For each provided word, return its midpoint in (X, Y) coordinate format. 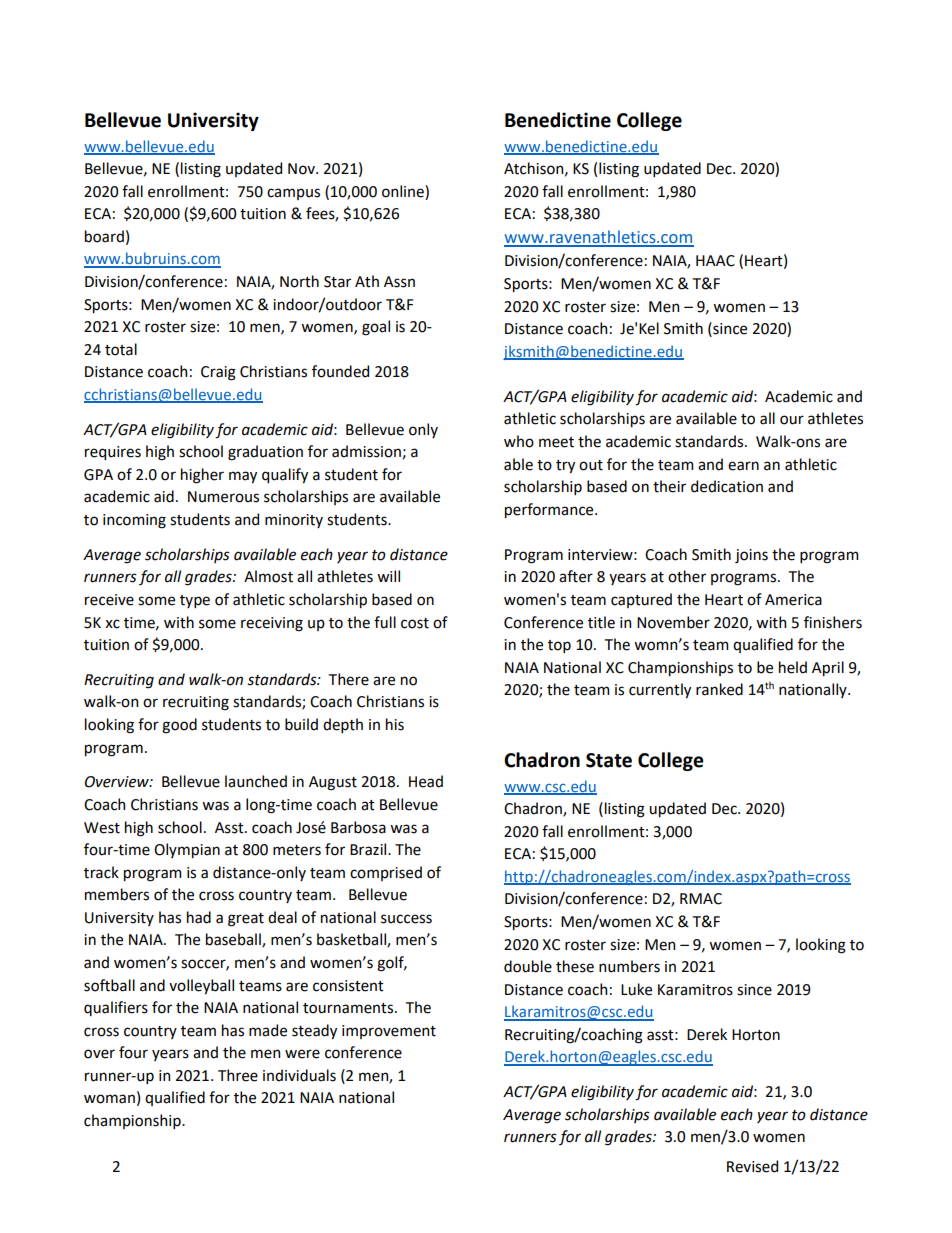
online (404, 191)
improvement (389, 1032)
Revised (752, 1166)
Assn (399, 282)
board (104, 236)
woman (109, 1099)
